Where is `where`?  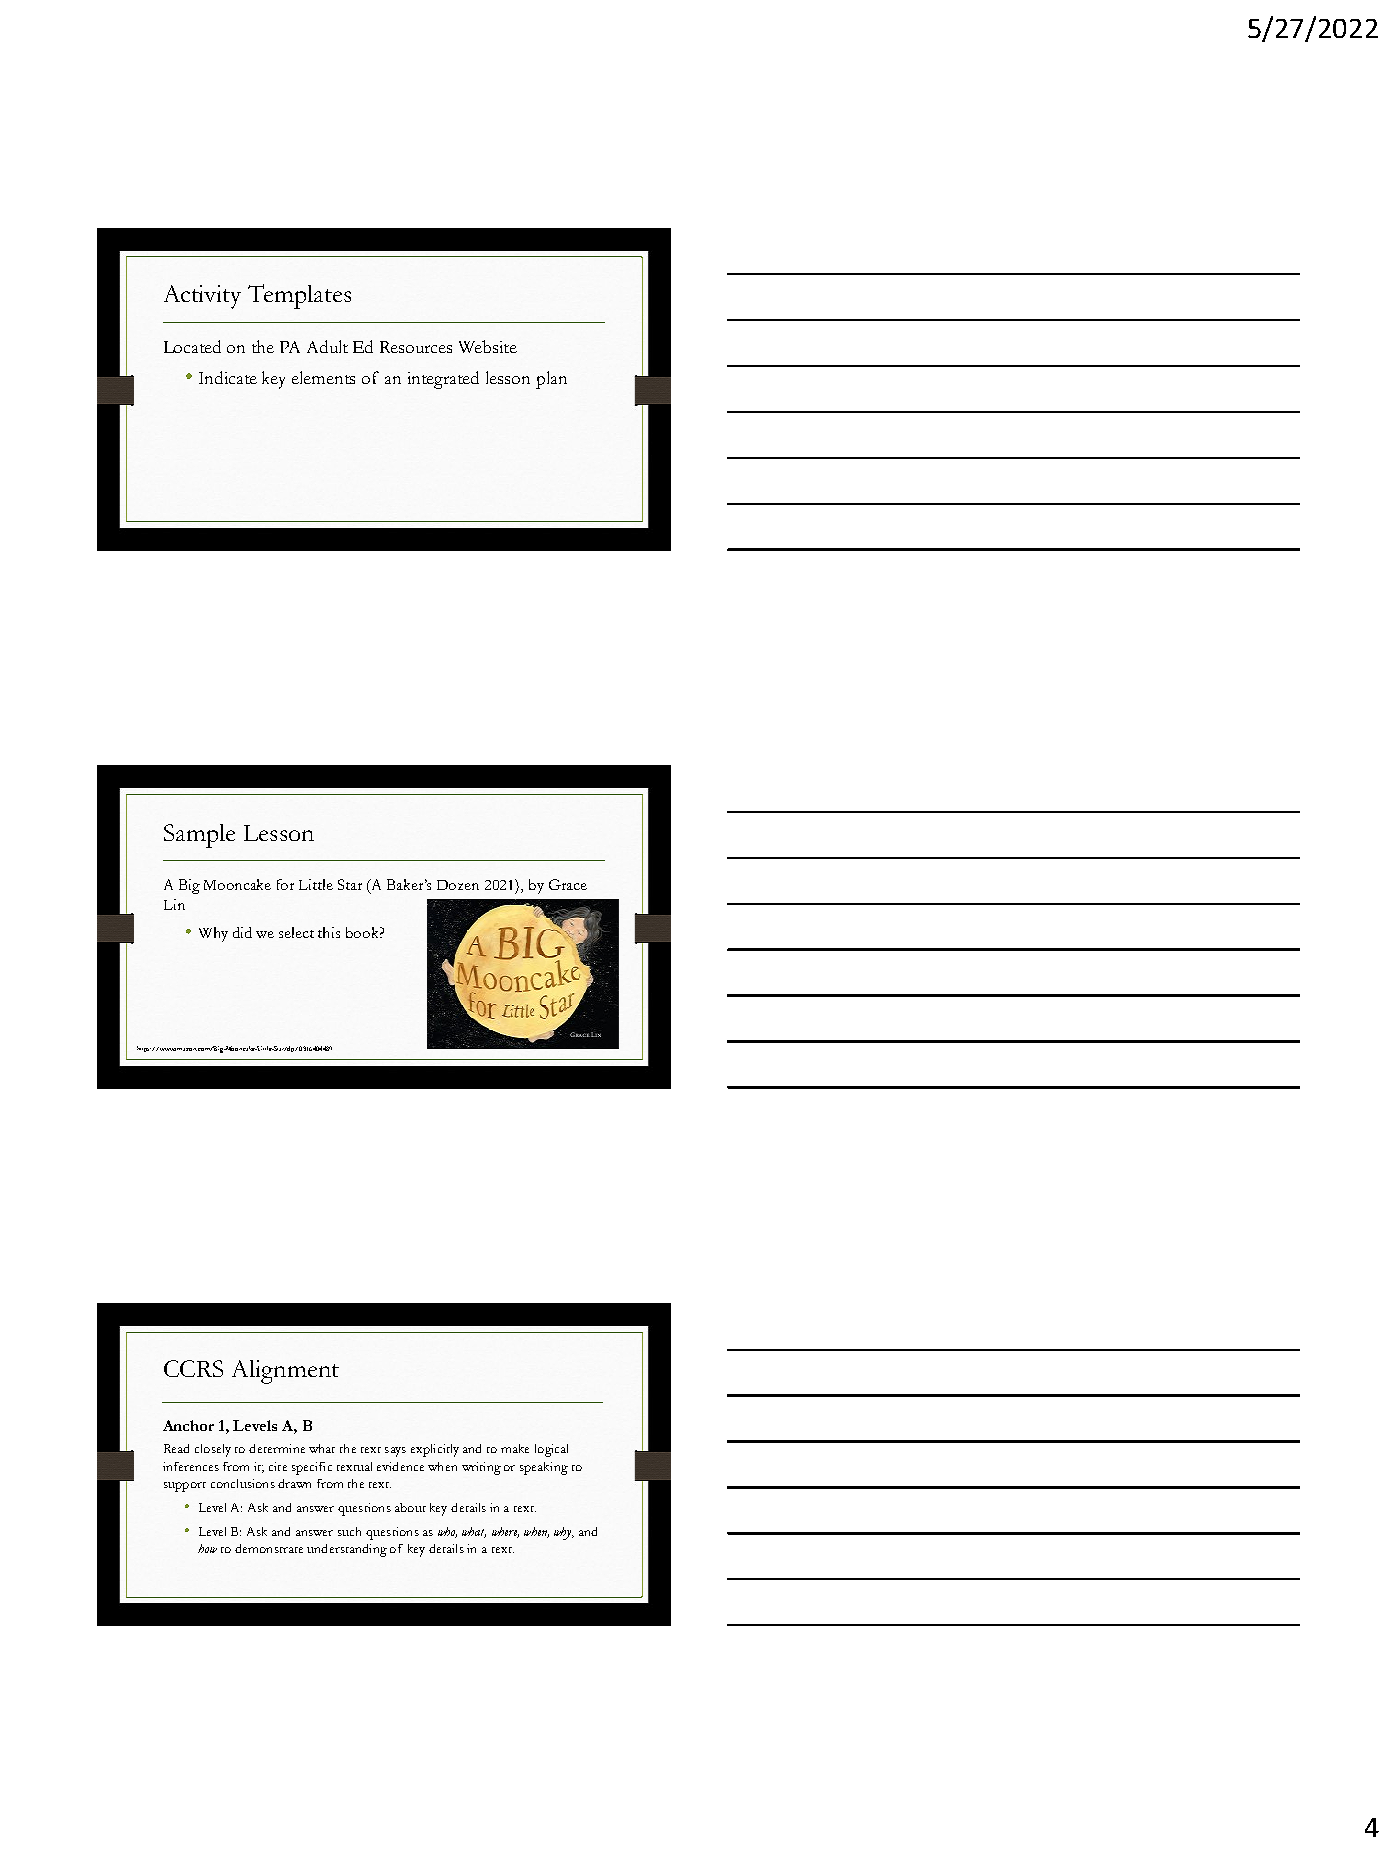 where is located at coordinates (505, 1532).
